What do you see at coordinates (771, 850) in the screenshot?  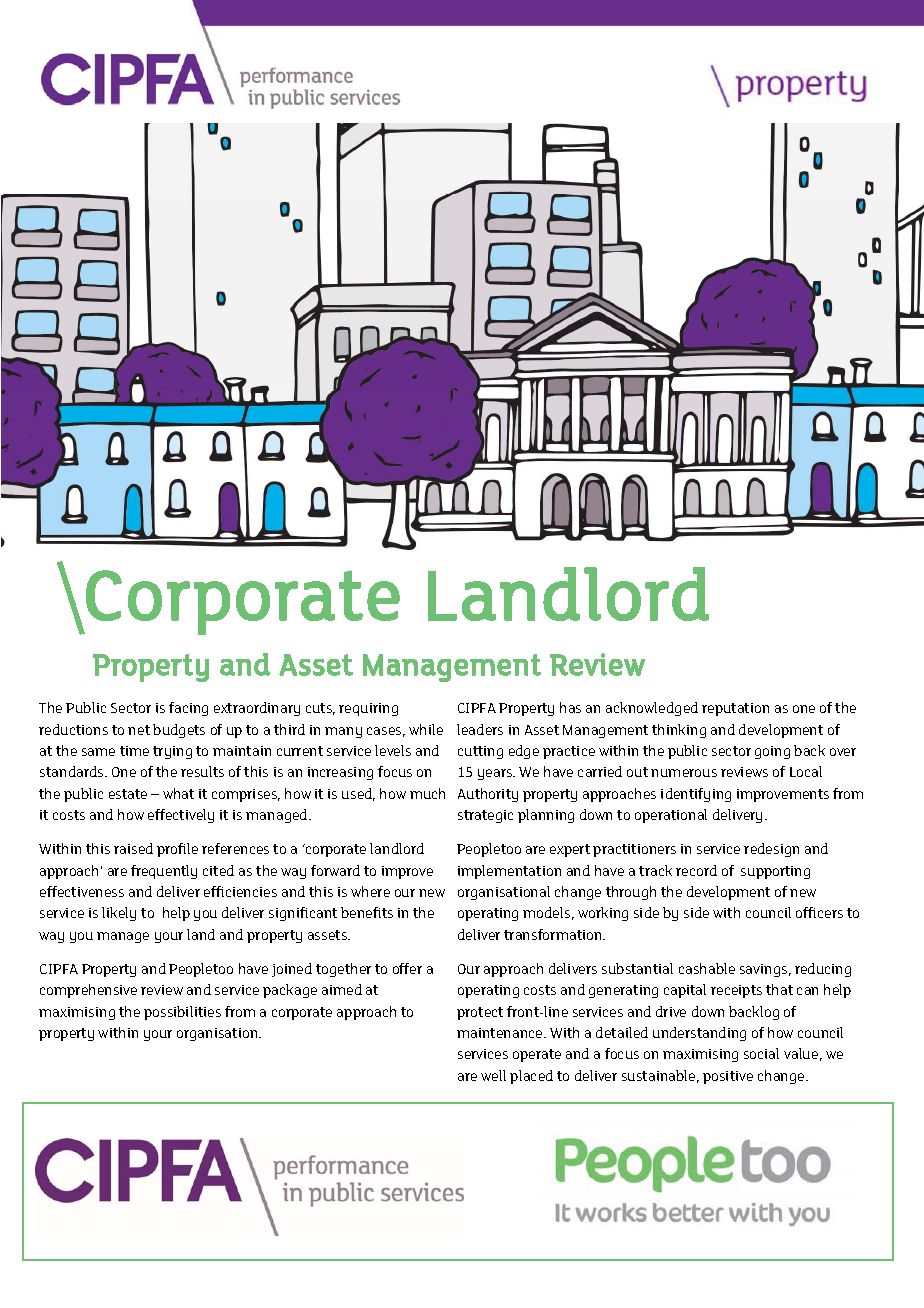 I see `redesign` at bounding box center [771, 850].
